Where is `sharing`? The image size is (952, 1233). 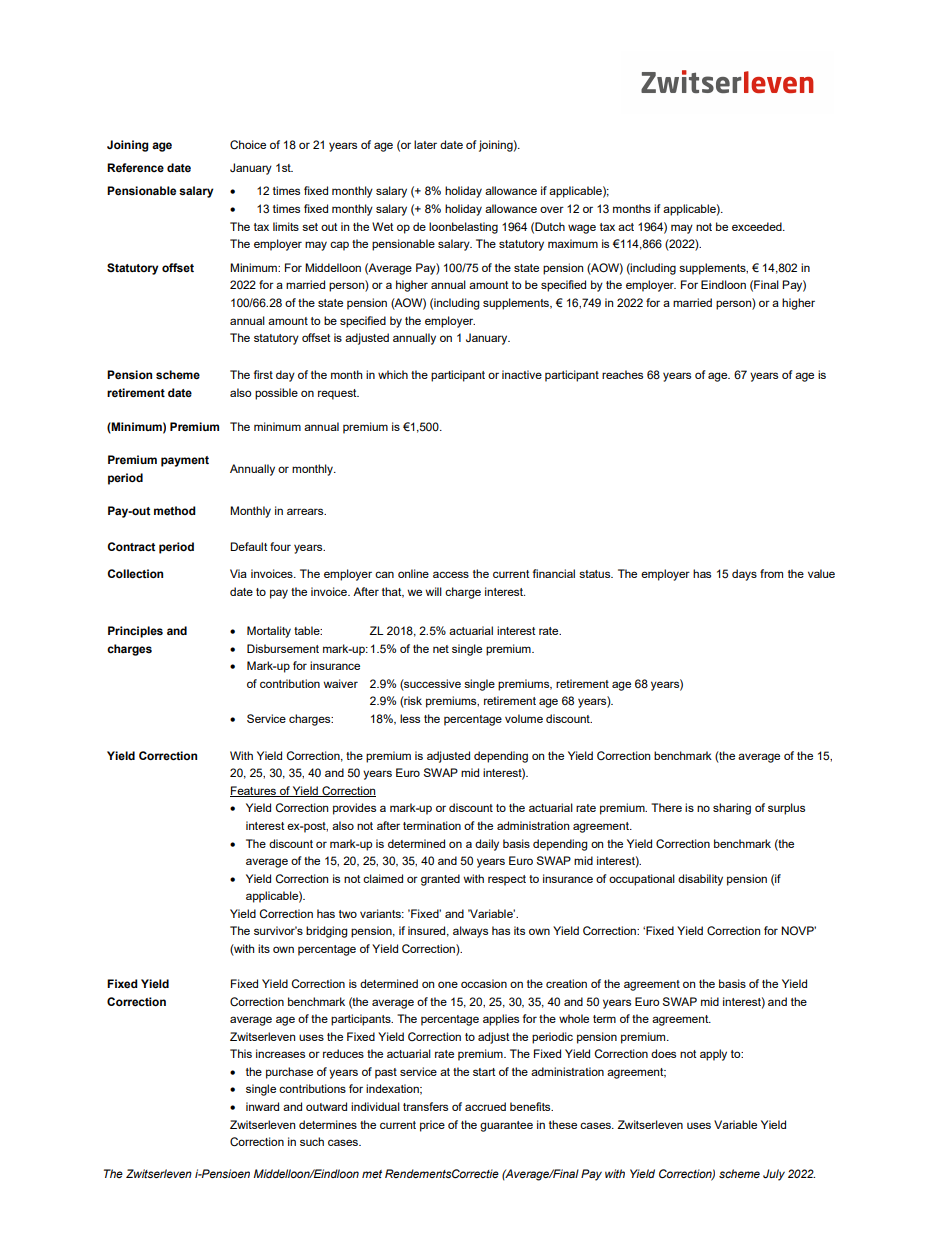
sharing is located at coordinates (732, 809).
